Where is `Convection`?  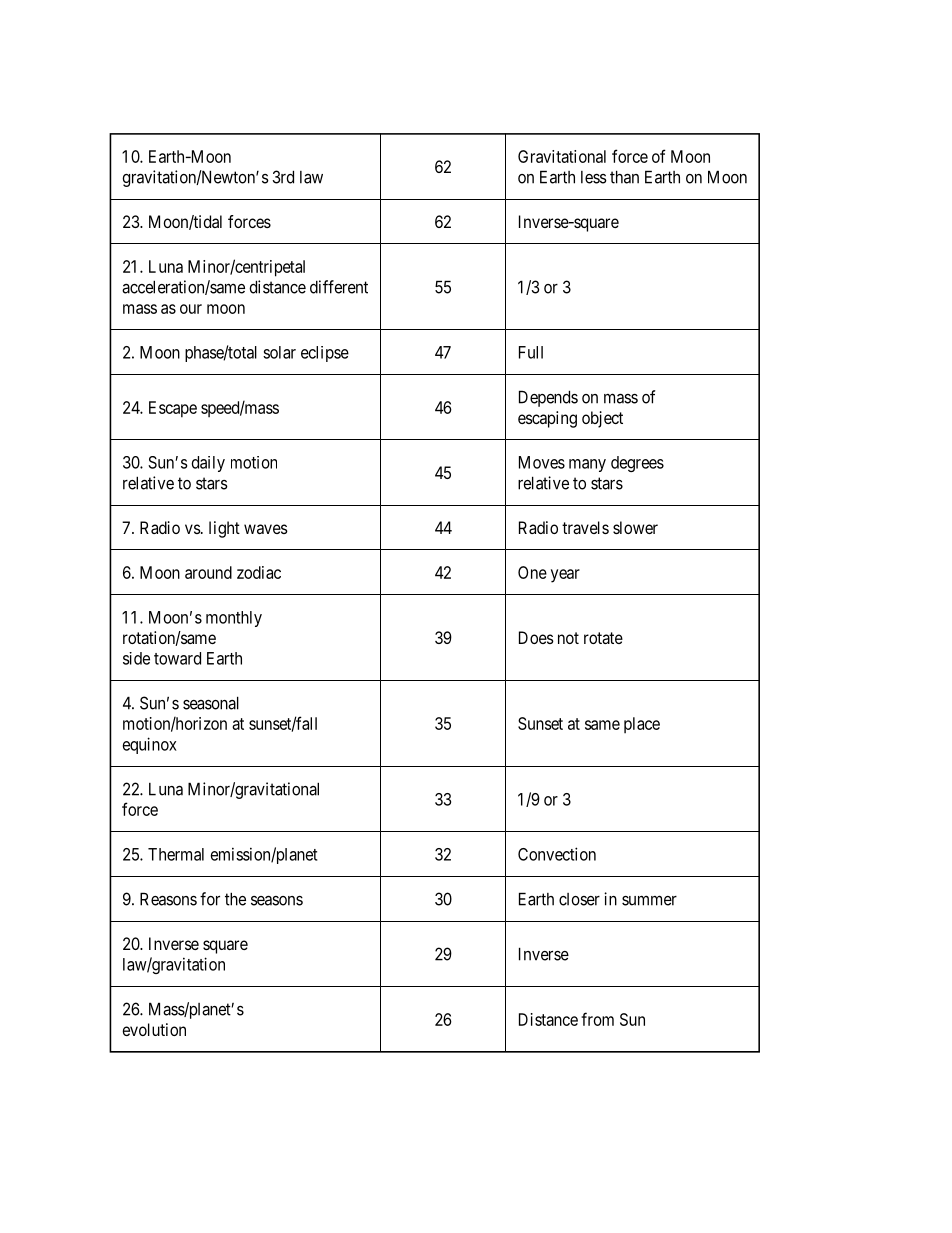 Convection is located at coordinates (557, 854).
